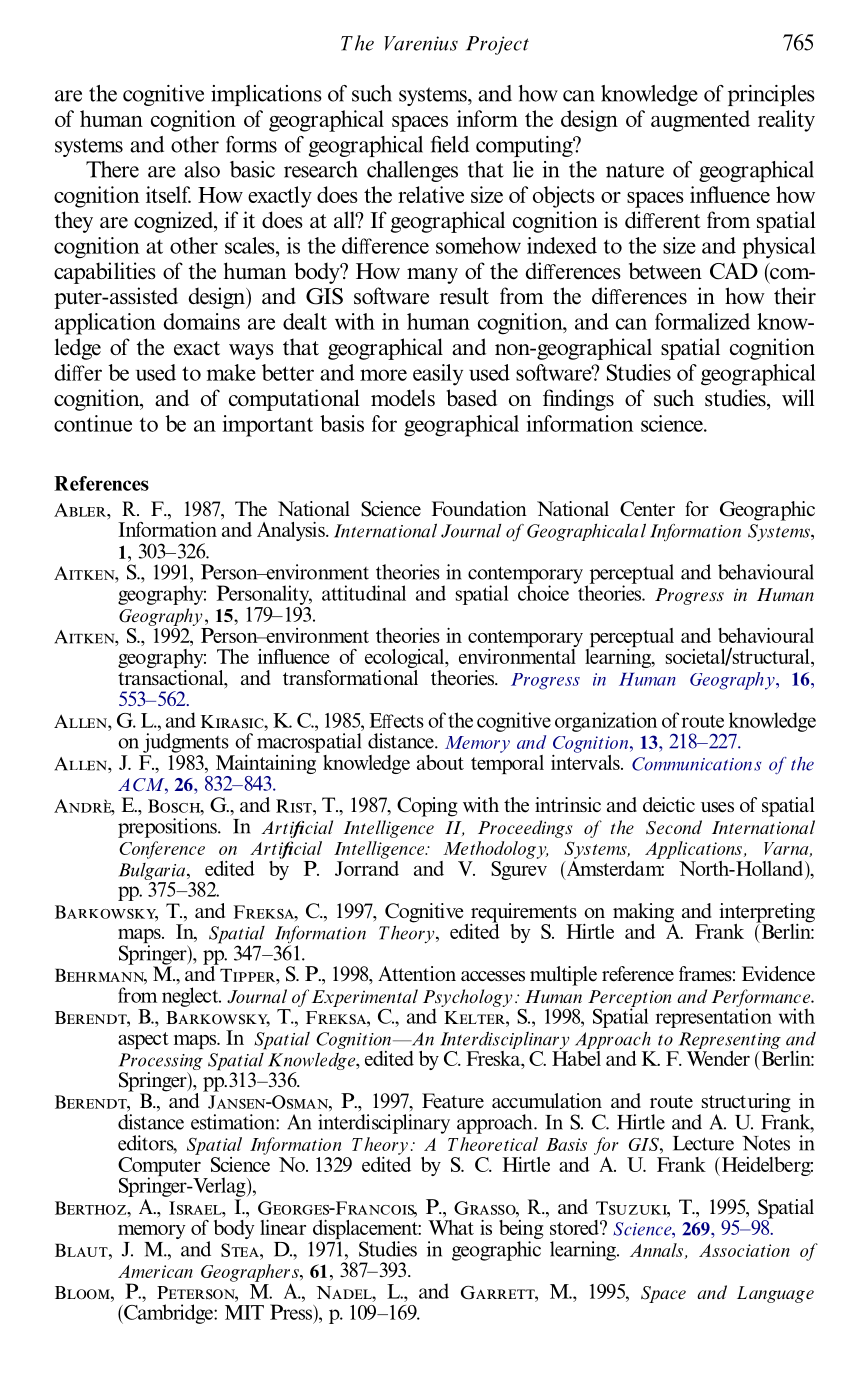 The width and height of the screenshot is (868, 1378). What do you see at coordinates (155, 1271) in the screenshot?
I see `American` at bounding box center [155, 1271].
